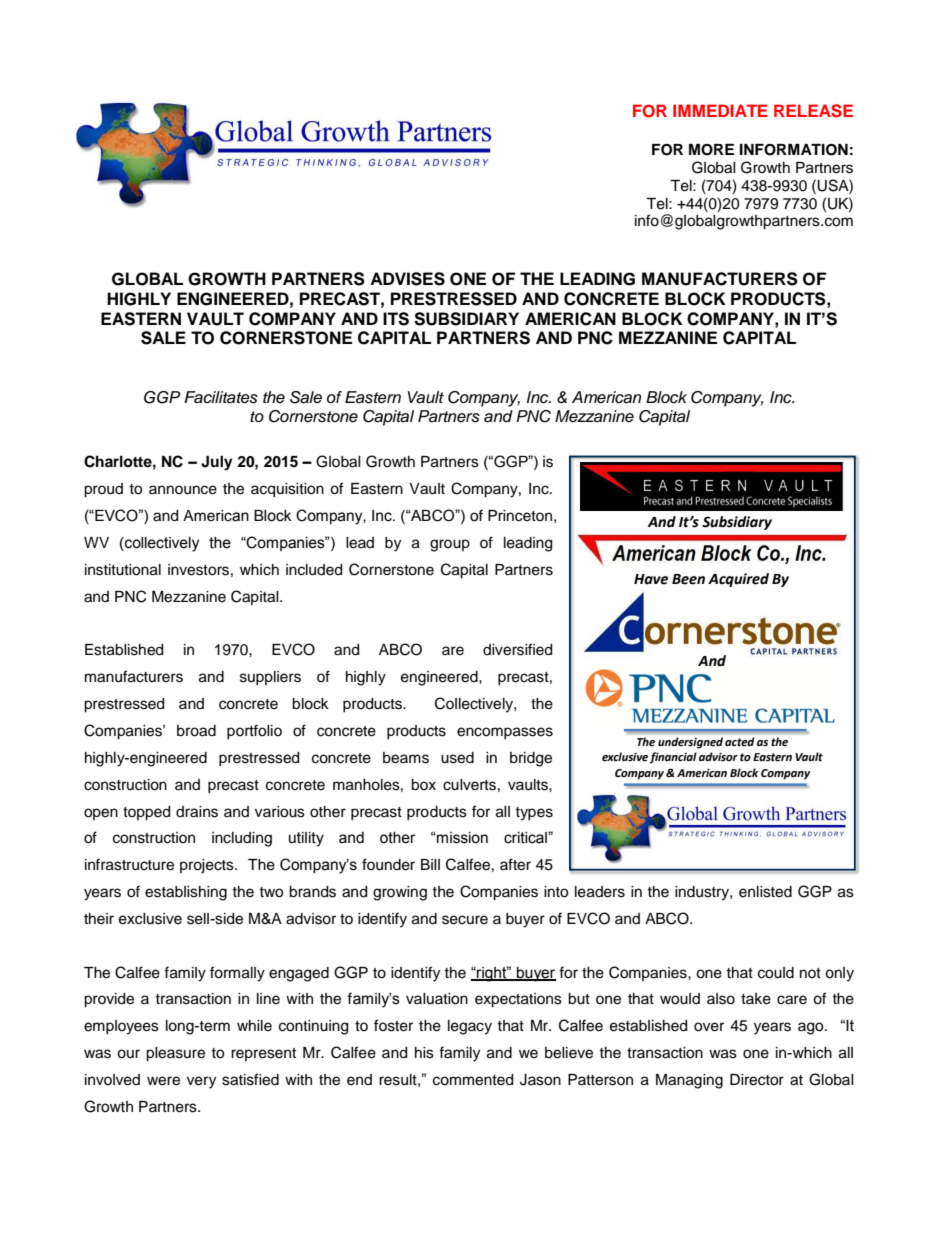 Image resolution: width=952 pixels, height=1233 pixels. I want to click on acted, so click(739, 741).
